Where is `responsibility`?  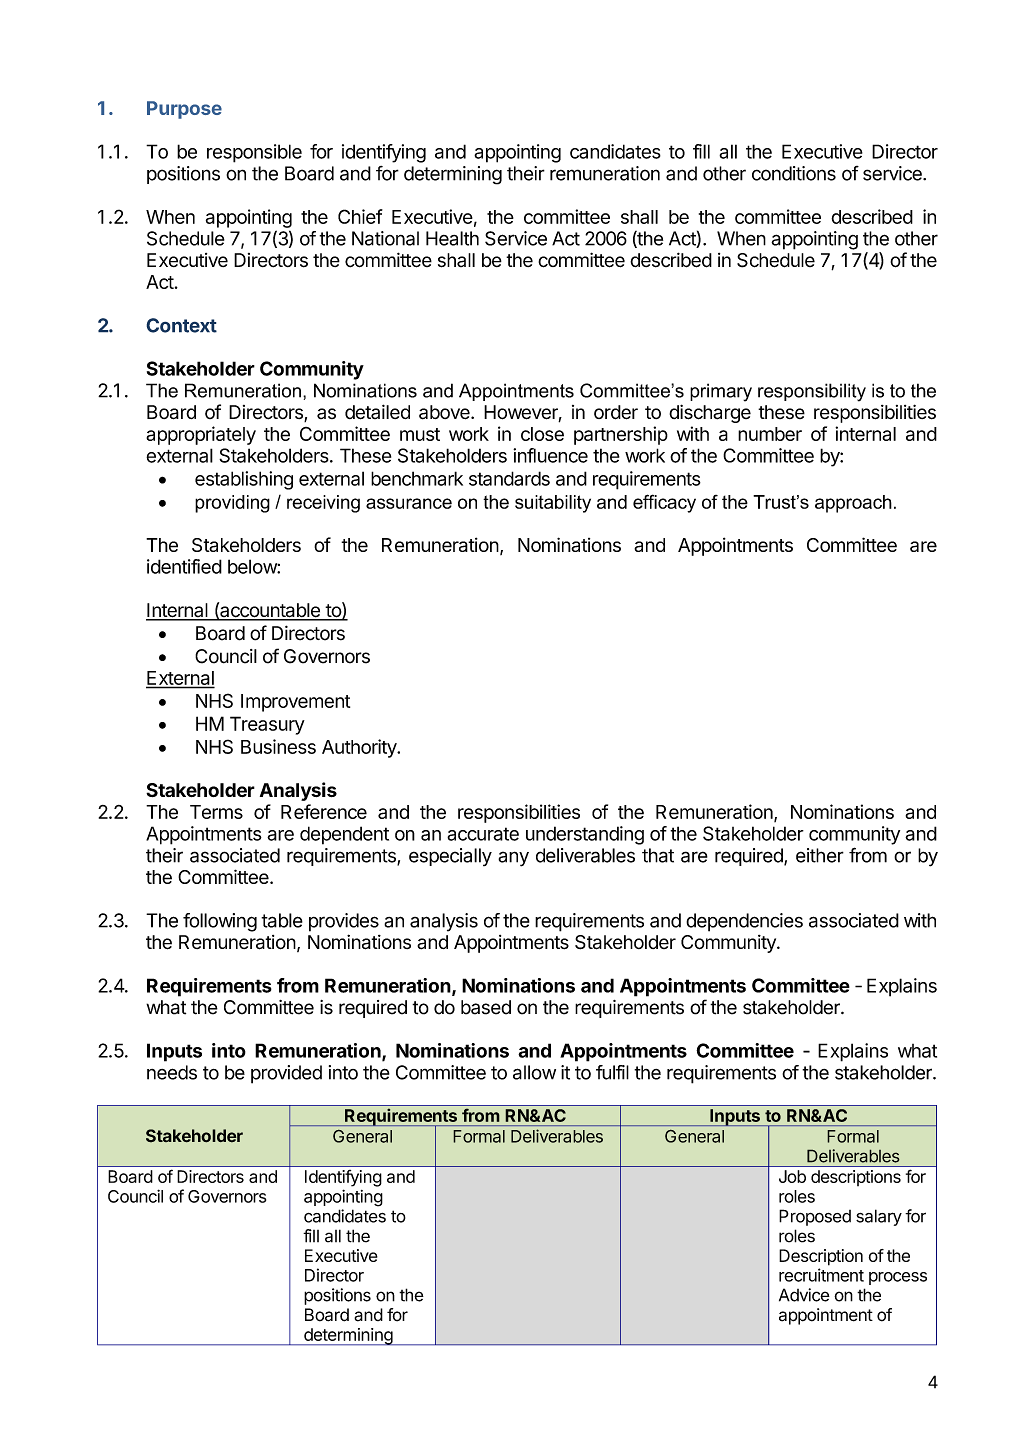
responsibility is located at coordinates (812, 392).
